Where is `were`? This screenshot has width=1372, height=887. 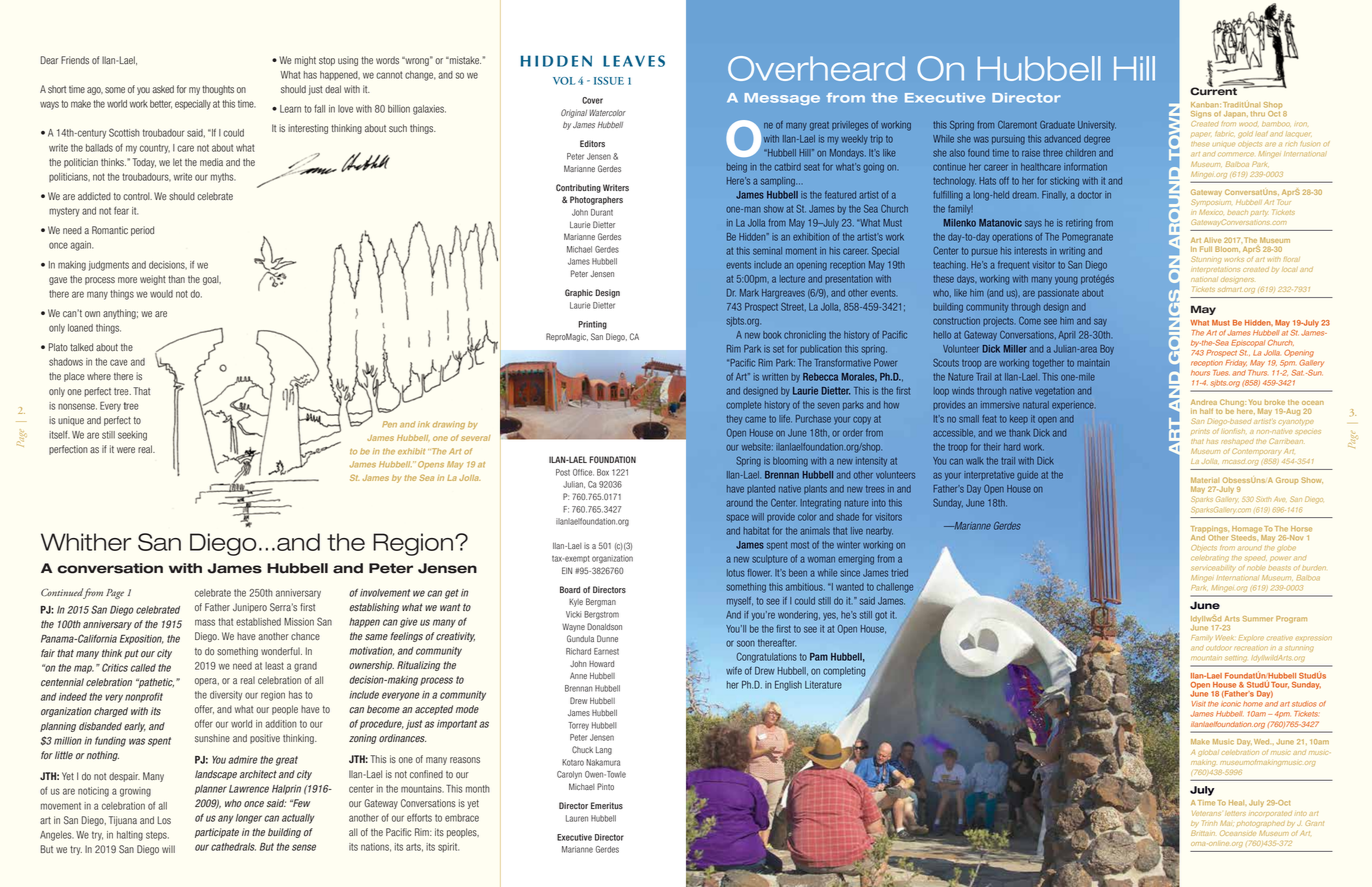 were is located at coordinates (126, 450).
